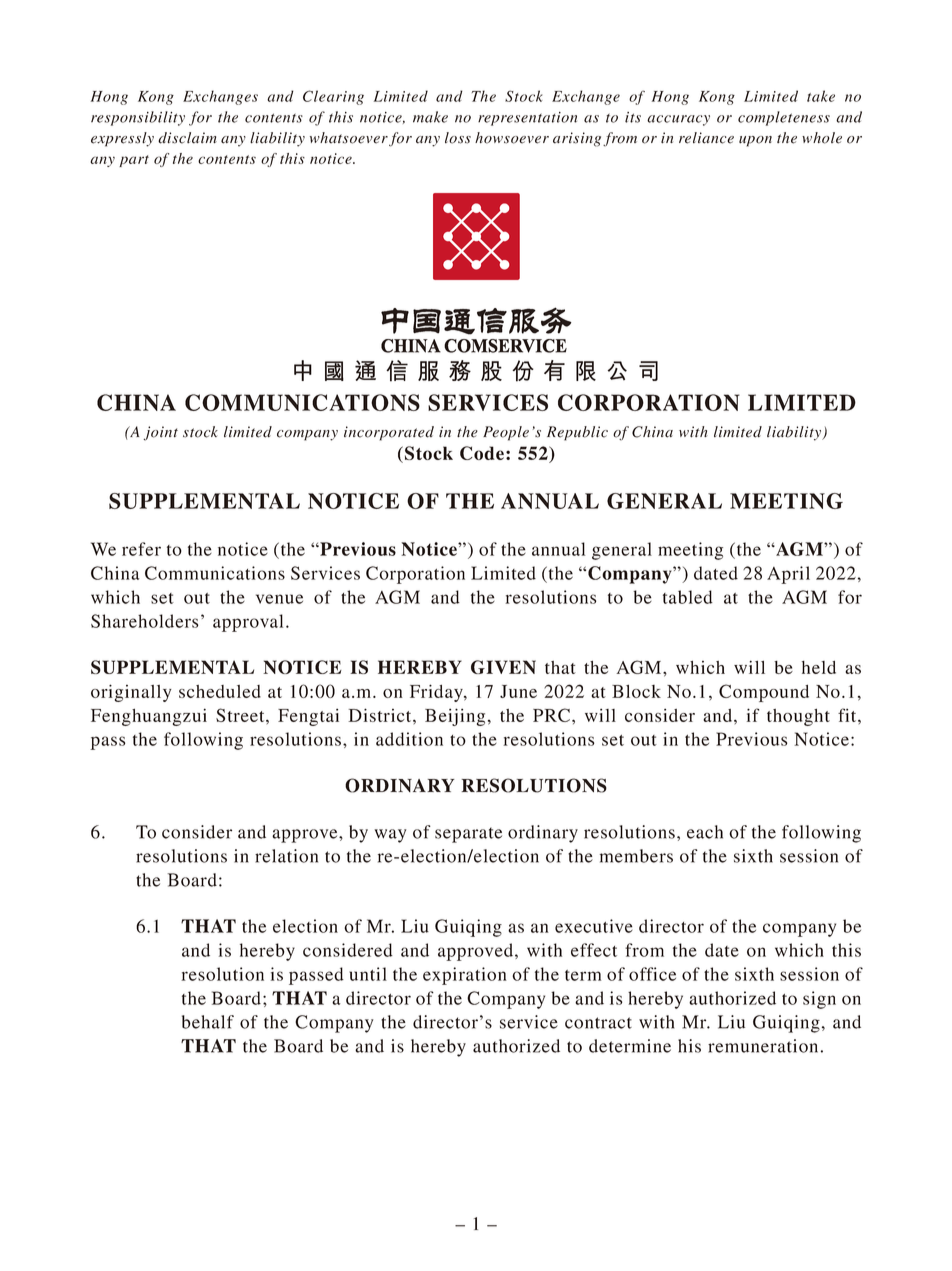  What do you see at coordinates (577, 433) in the screenshot?
I see `Republic` at bounding box center [577, 433].
